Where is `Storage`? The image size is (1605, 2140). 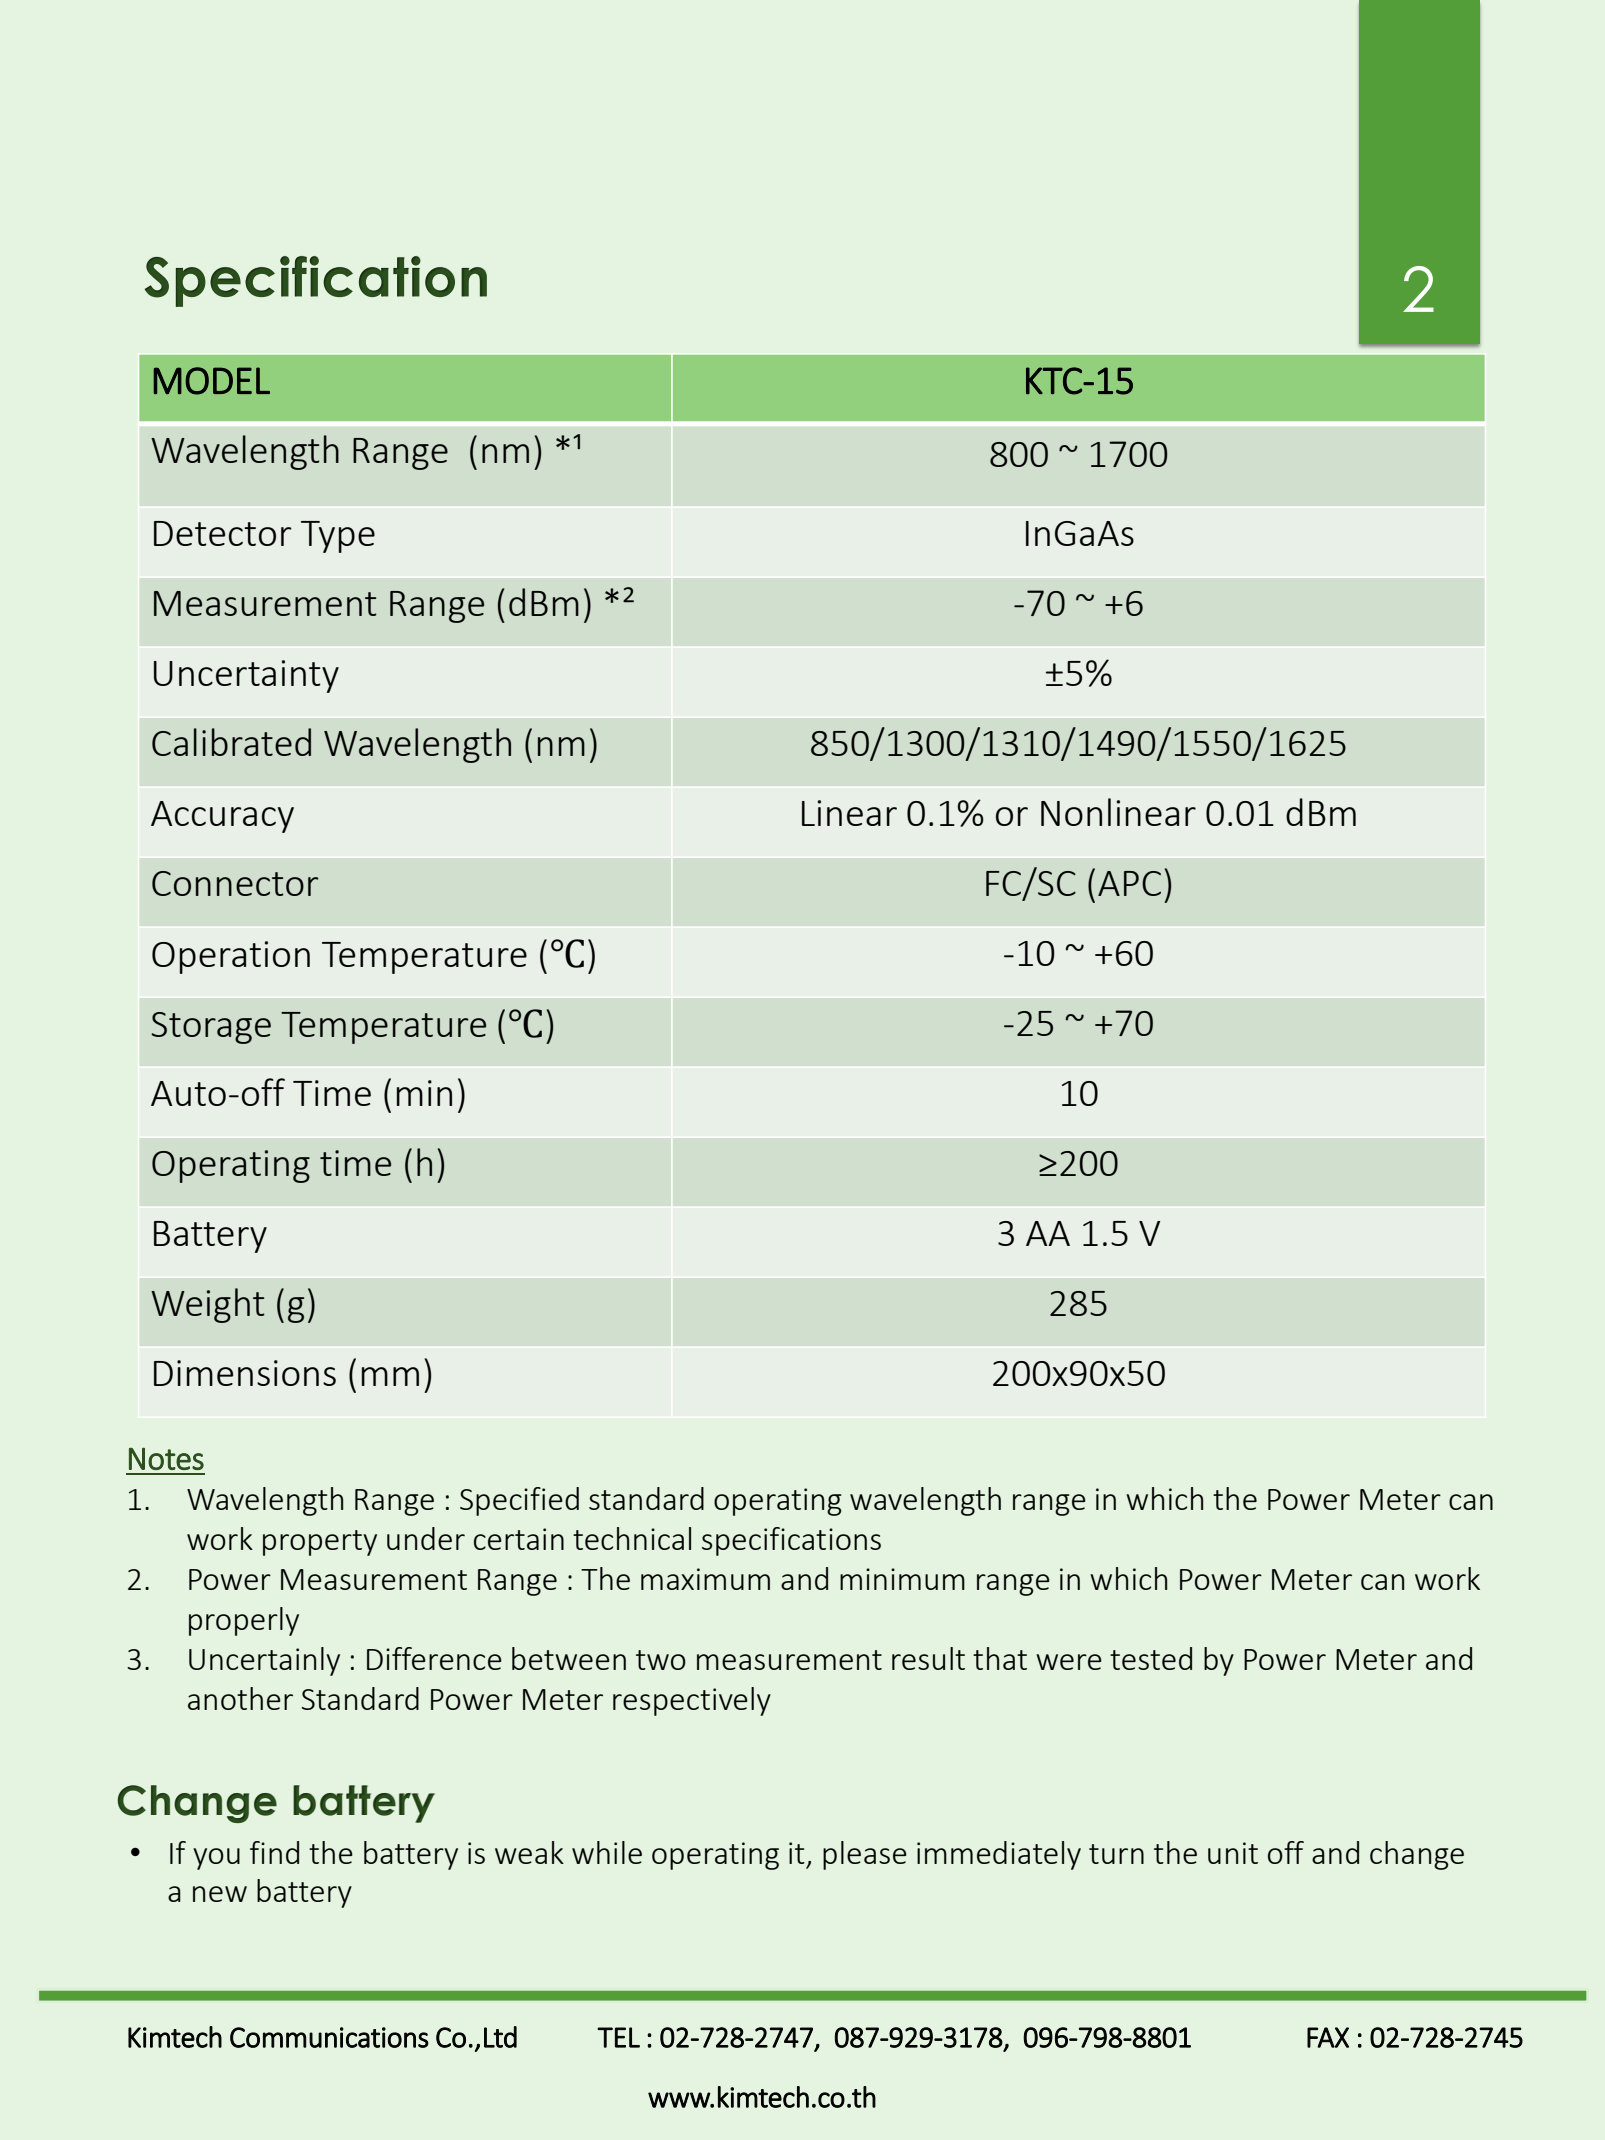
Storage is located at coordinates (211, 1028).
